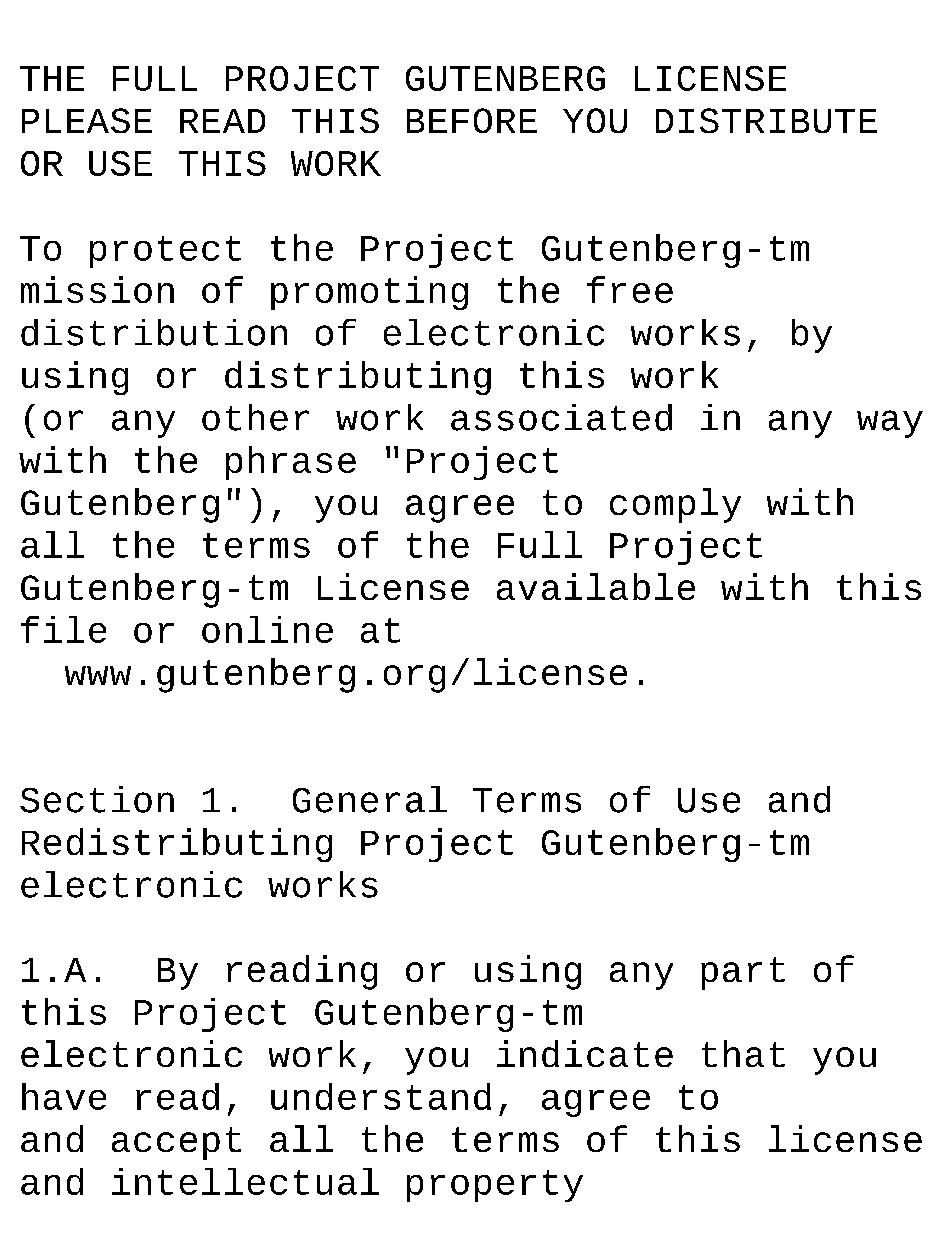 The image size is (952, 1251). Describe the element at coordinates (97, 799) in the screenshot. I see `Section` at that location.
